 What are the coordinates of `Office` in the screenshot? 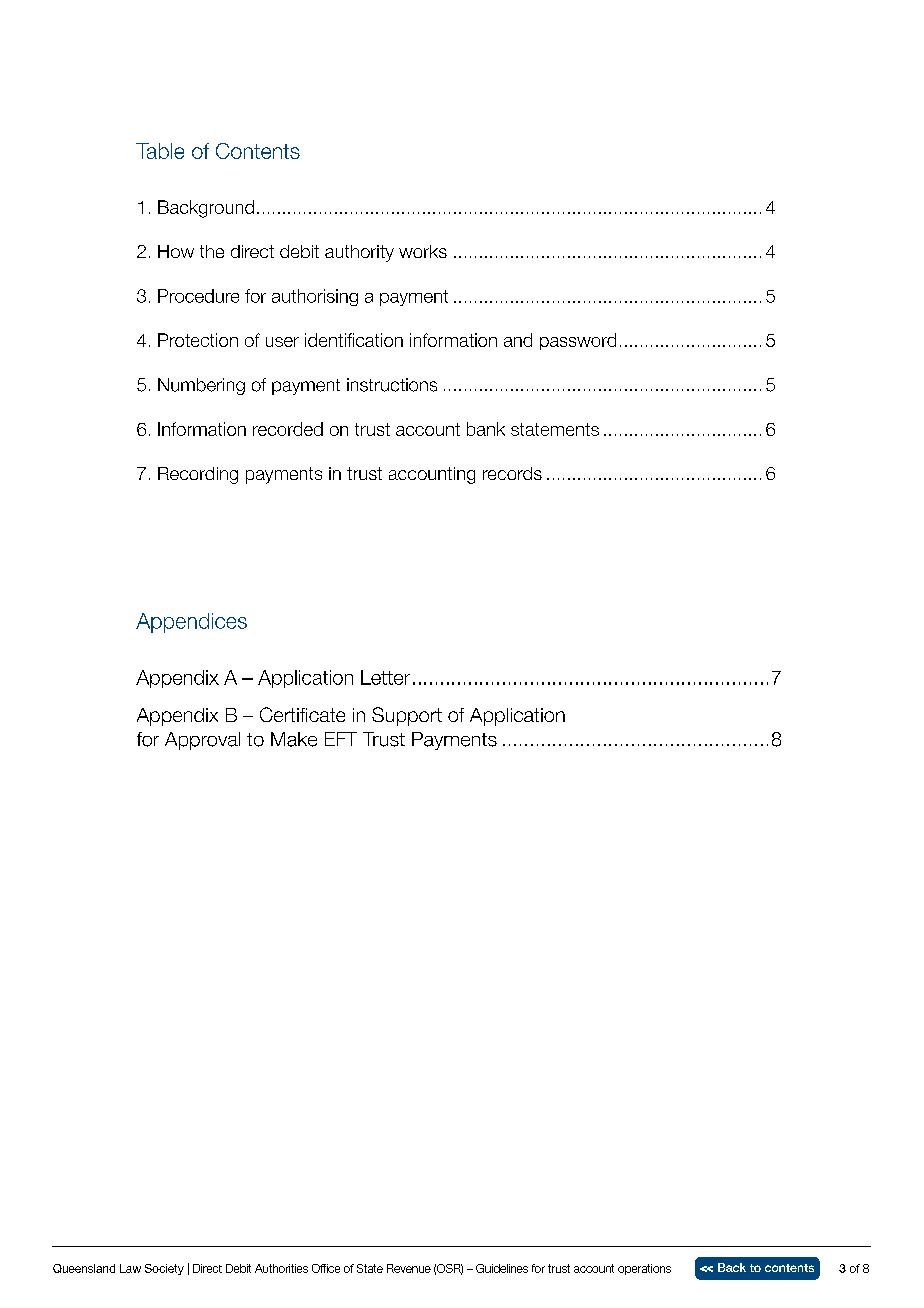 It's located at (326, 1268).
